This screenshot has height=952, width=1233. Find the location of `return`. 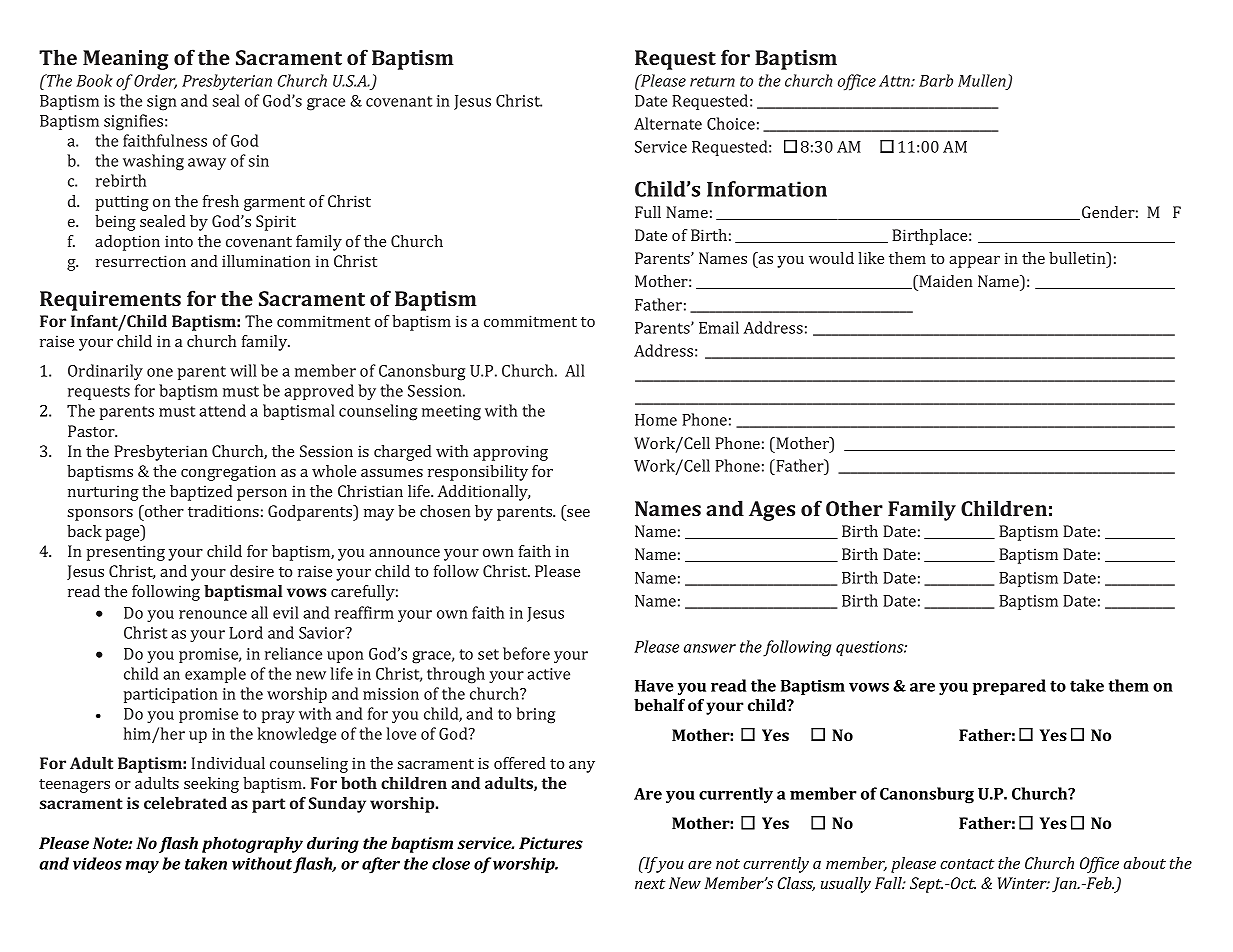

return is located at coordinates (712, 81).
